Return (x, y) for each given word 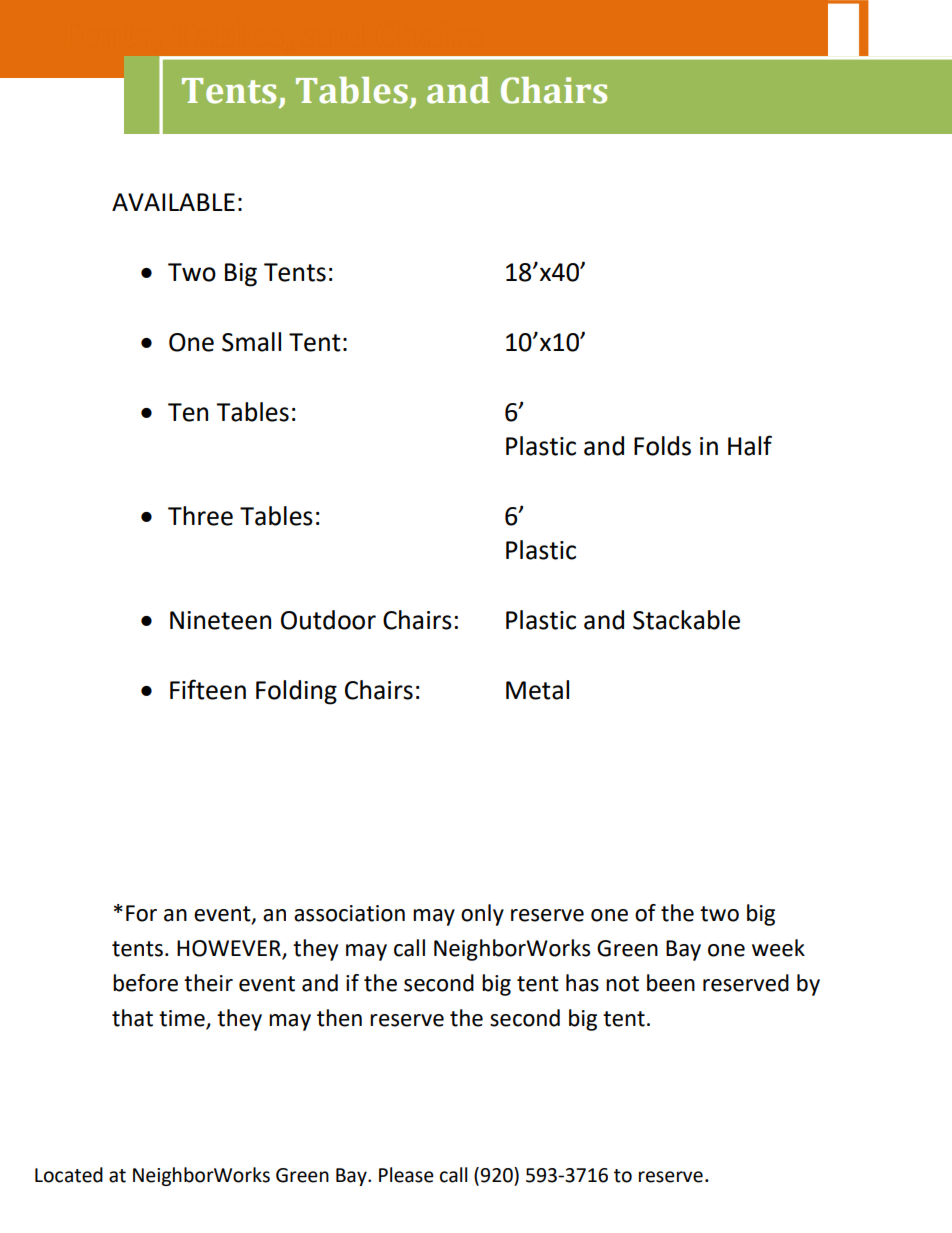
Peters (406, 1175)
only (482, 915)
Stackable (686, 620)
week (778, 948)
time (183, 1019)
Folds (662, 446)
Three (200, 516)
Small (251, 342)
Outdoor (328, 620)
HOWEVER (230, 949)
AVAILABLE (173, 202)
